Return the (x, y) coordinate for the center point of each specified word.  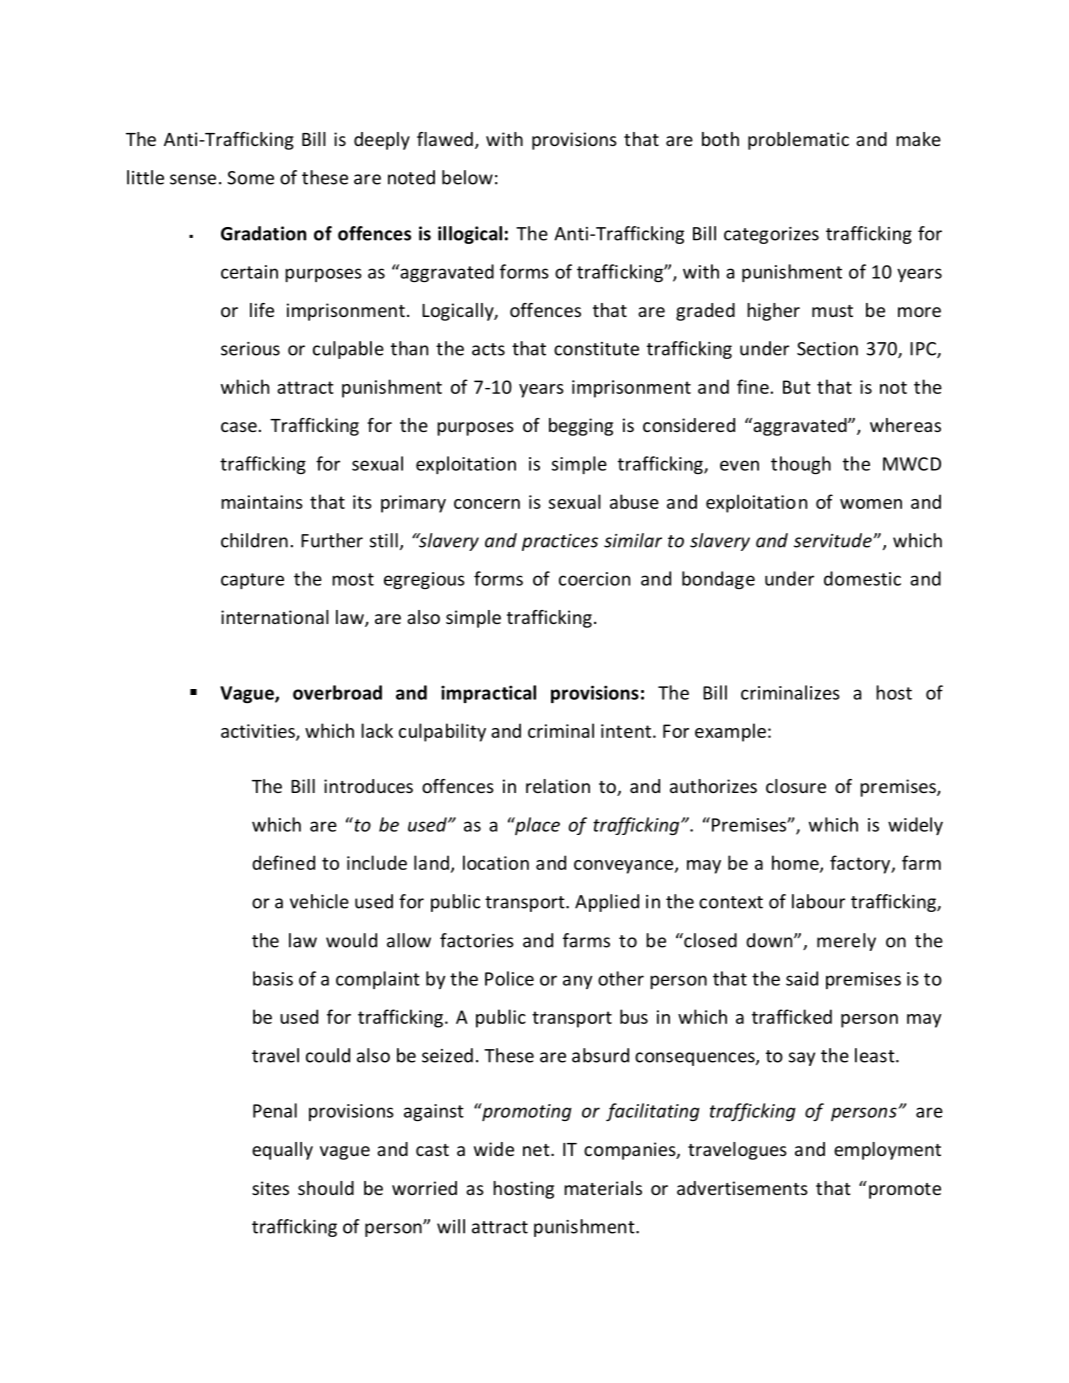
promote (905, 1191)
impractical (488, 694)
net (537, 1150)
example (730, 732)
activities (259, 732)
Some (250, 178)
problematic (798, 141)
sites (270, 1188)
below (467, 177)
